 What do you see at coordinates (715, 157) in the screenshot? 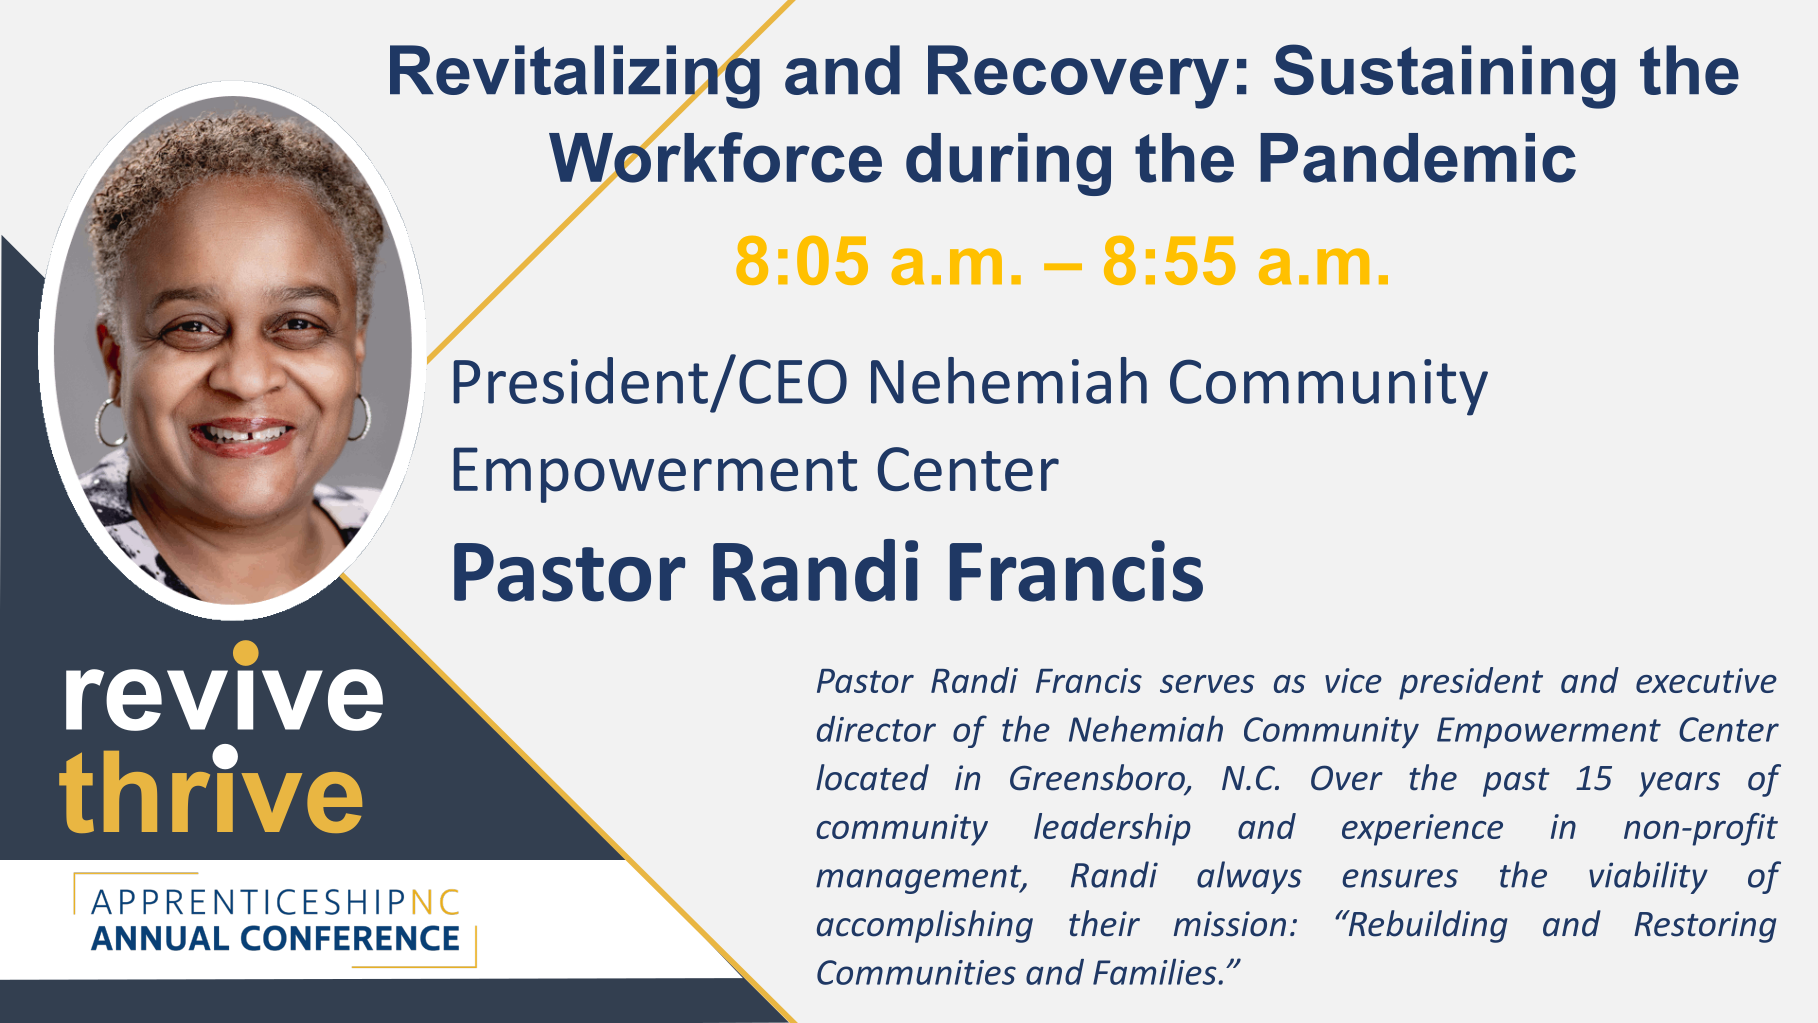
I see `Workforce` at bounding box center [715, 157].
